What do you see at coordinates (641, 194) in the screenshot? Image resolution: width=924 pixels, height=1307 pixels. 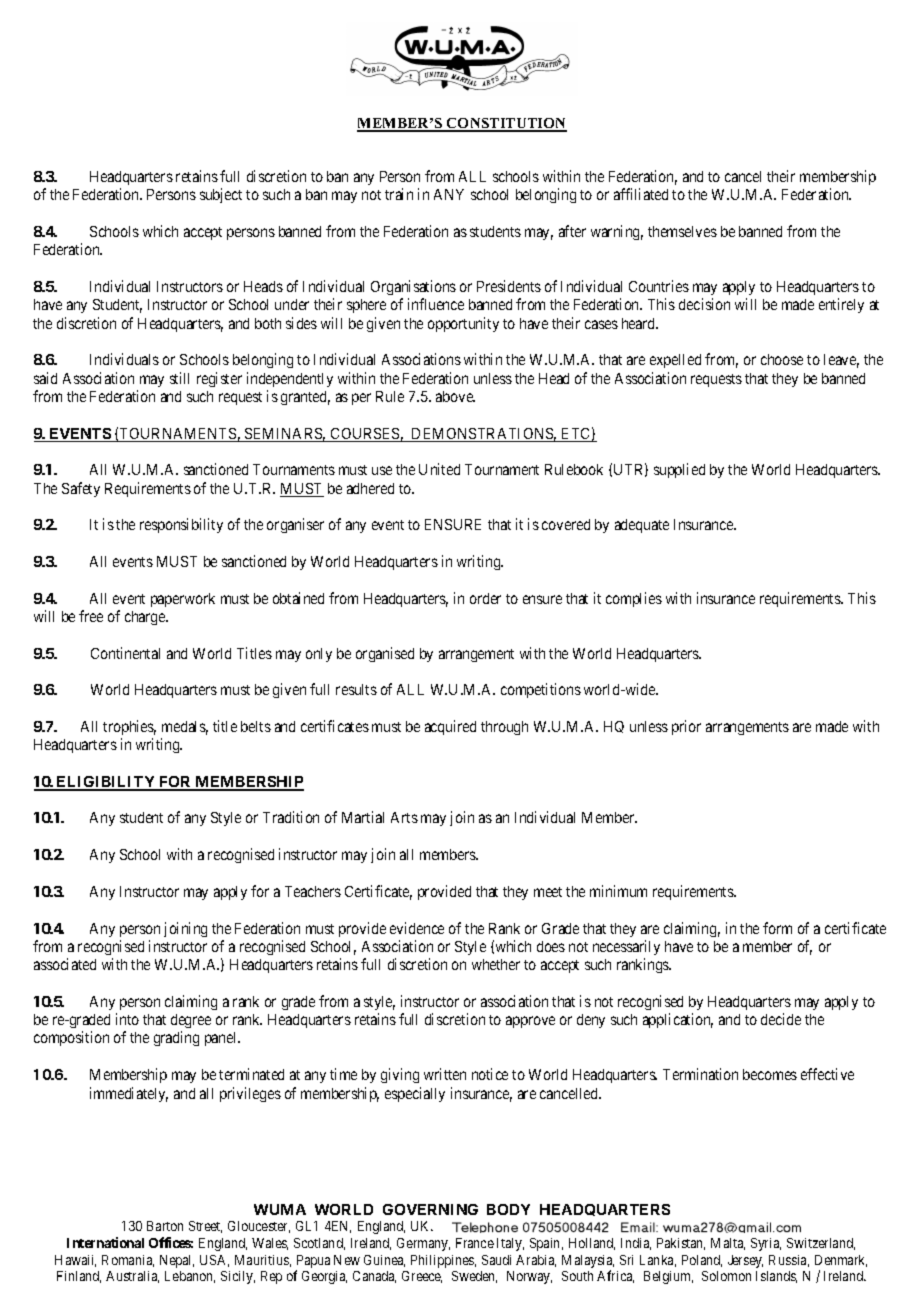 I see `affiliated` at bounding box center [641, 194].
